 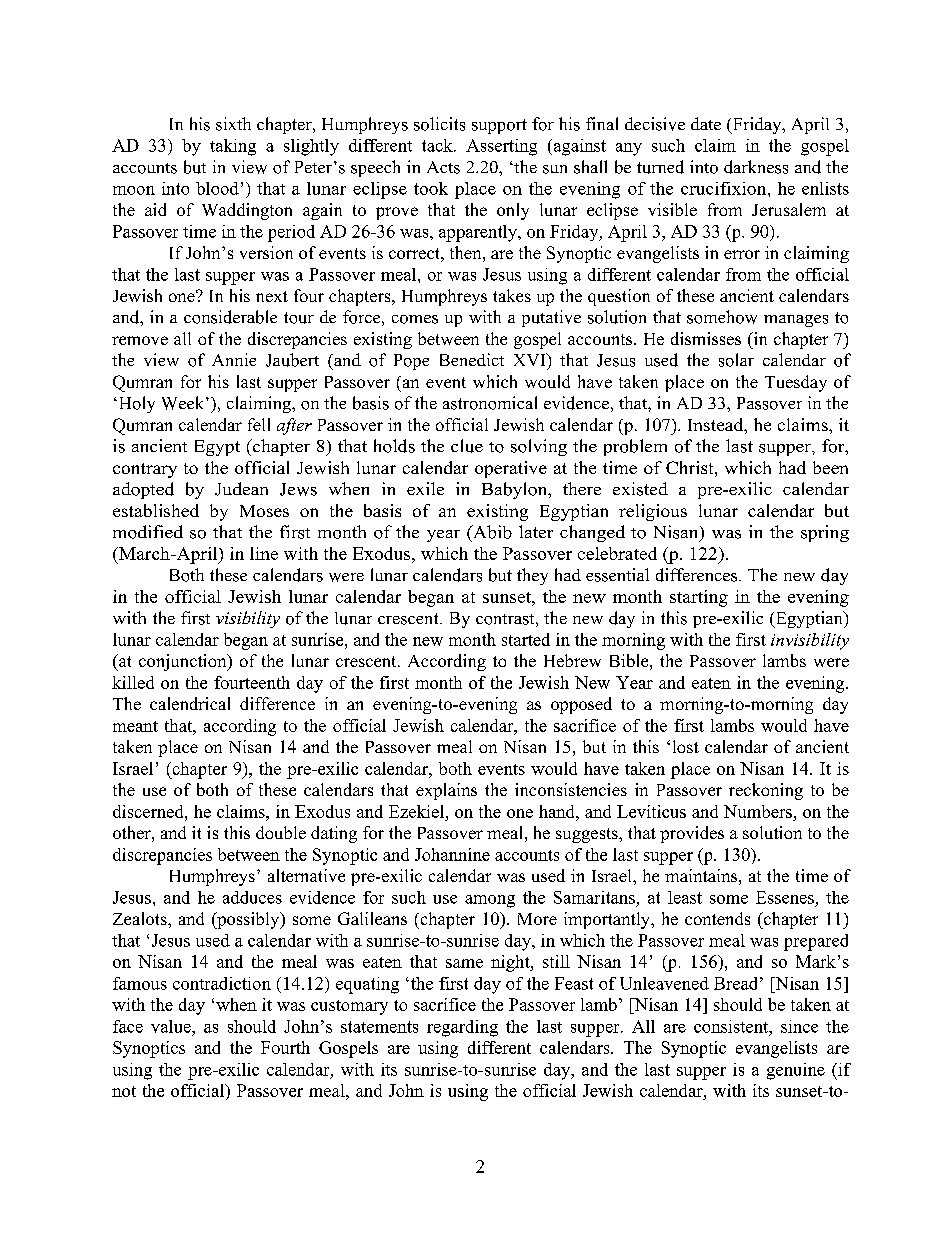 I want to click on value, so click(x=172, y=1026).
